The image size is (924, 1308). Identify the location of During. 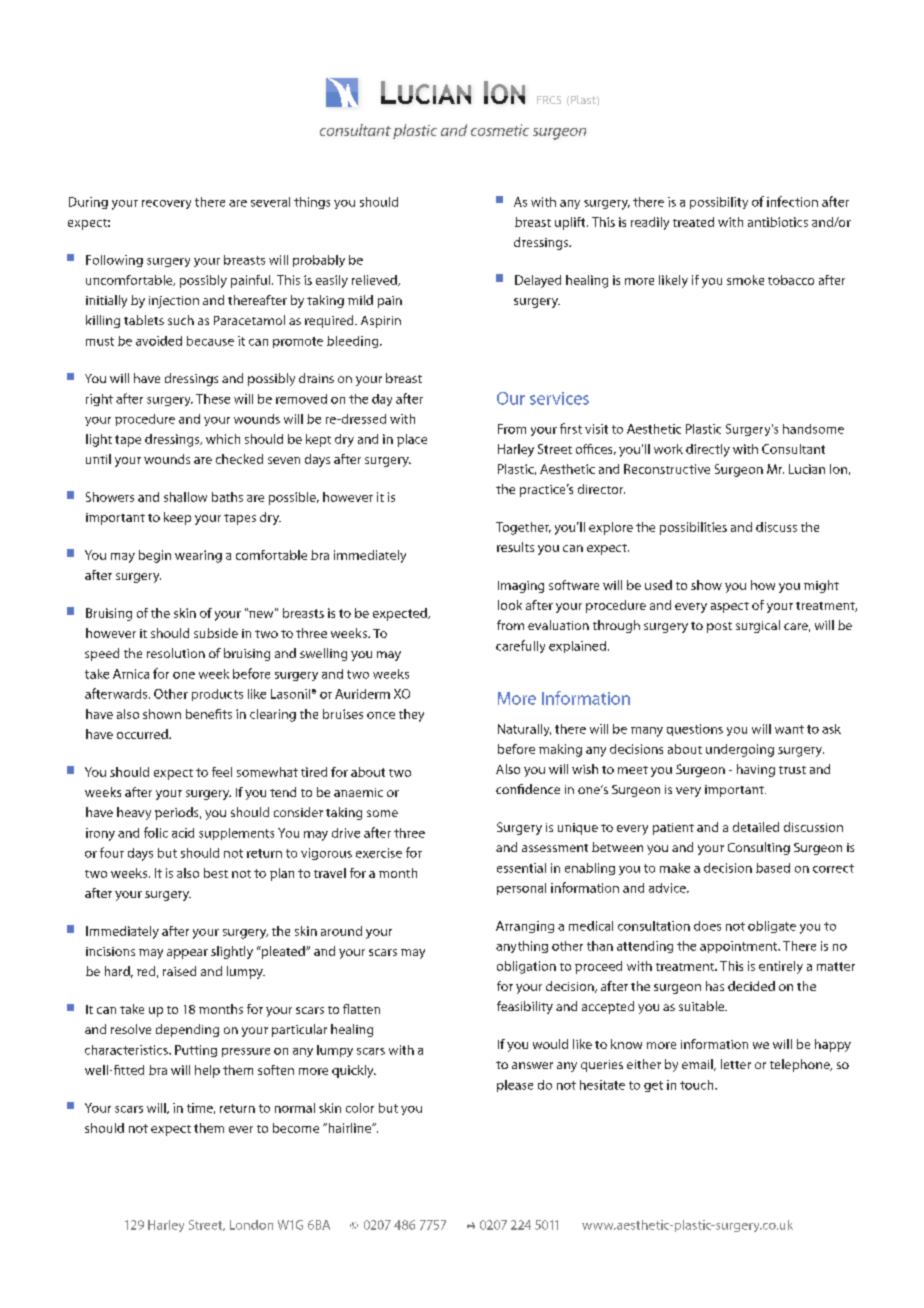
(88, 203).
